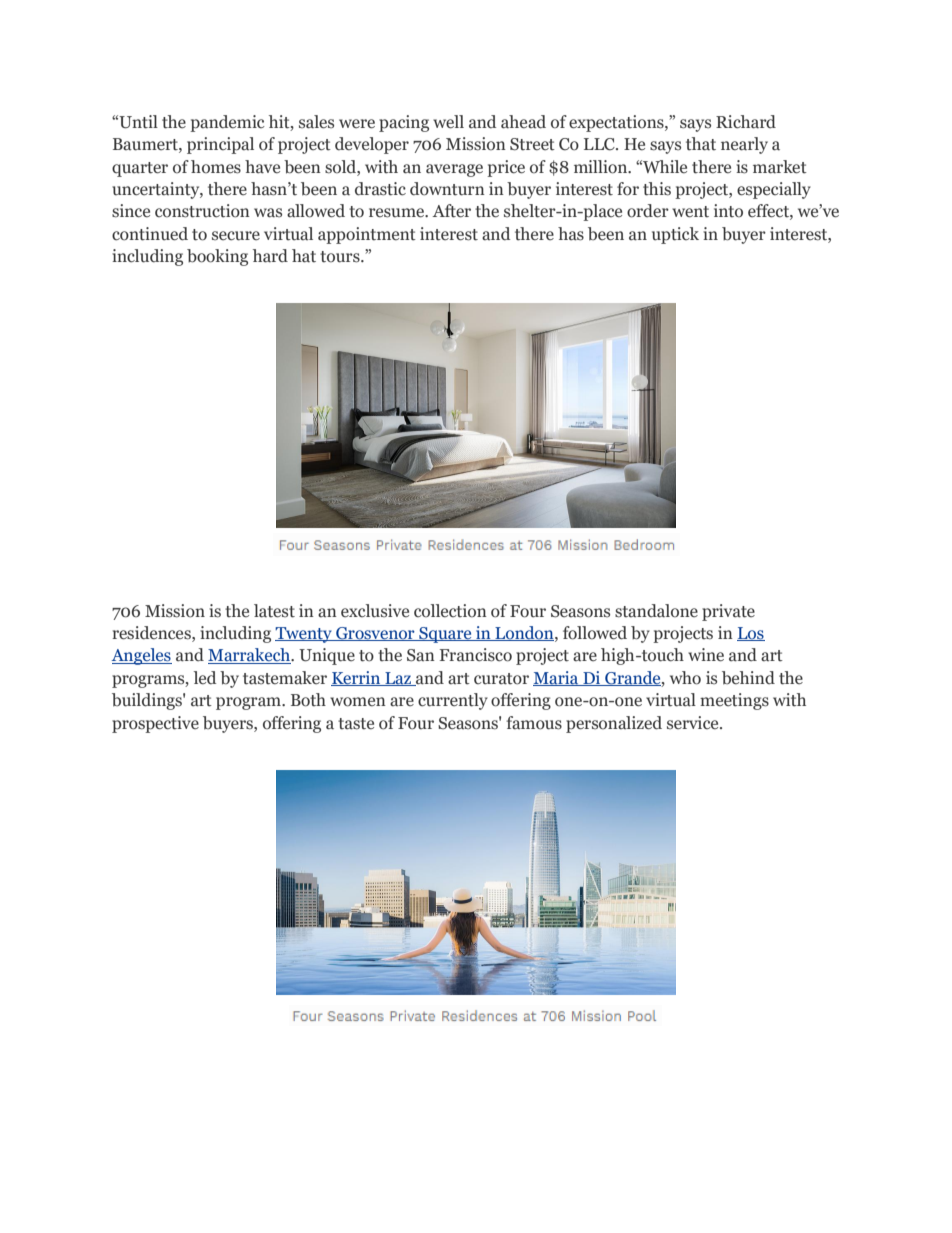 This screenshot has height=1233, width=952. What do you see at coordinates (675, 235) in the screenshot?
I see `uptick` at bounding box center [675, 235].
